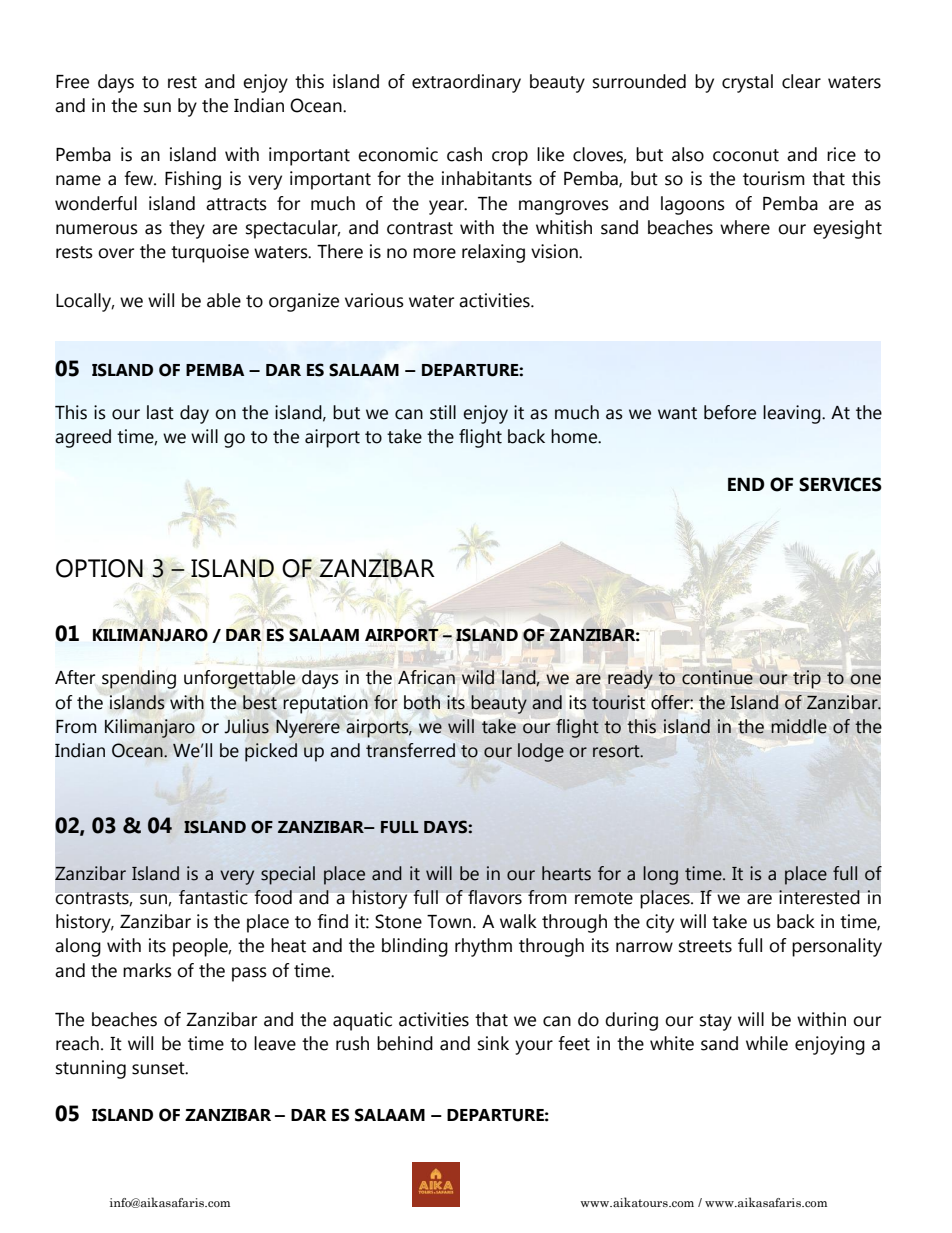  Describe the element at coordinates (91, 1069) in the screenshot. I see `stunning` at that location.
